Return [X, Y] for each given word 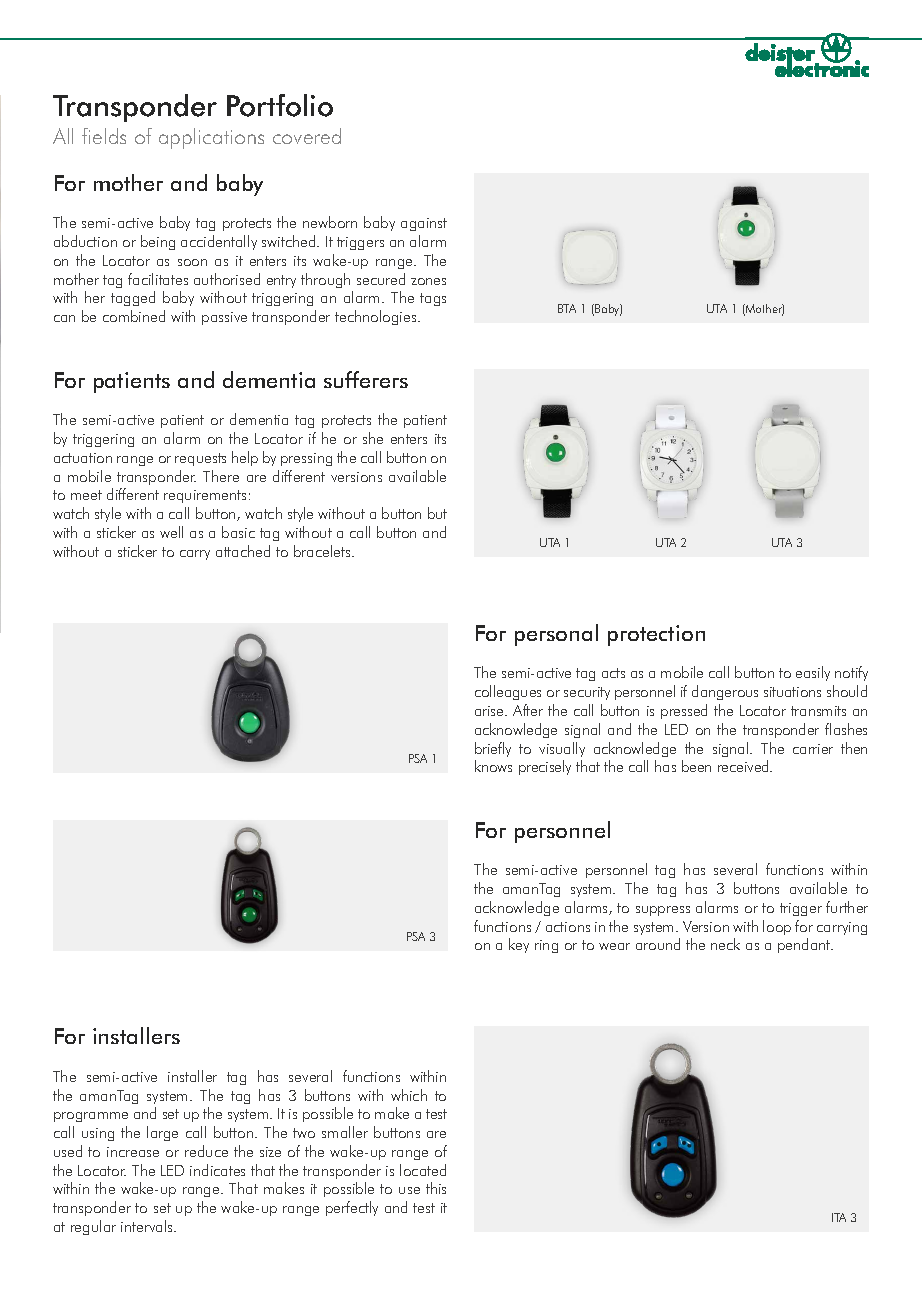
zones [428, 281]
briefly [493, 749]
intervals [148, 1226]
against [424, 224]
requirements [205, 496]
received [744, 766]
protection [656, 635]
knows [493, 766]
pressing [306, 459]
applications [211, 138]
